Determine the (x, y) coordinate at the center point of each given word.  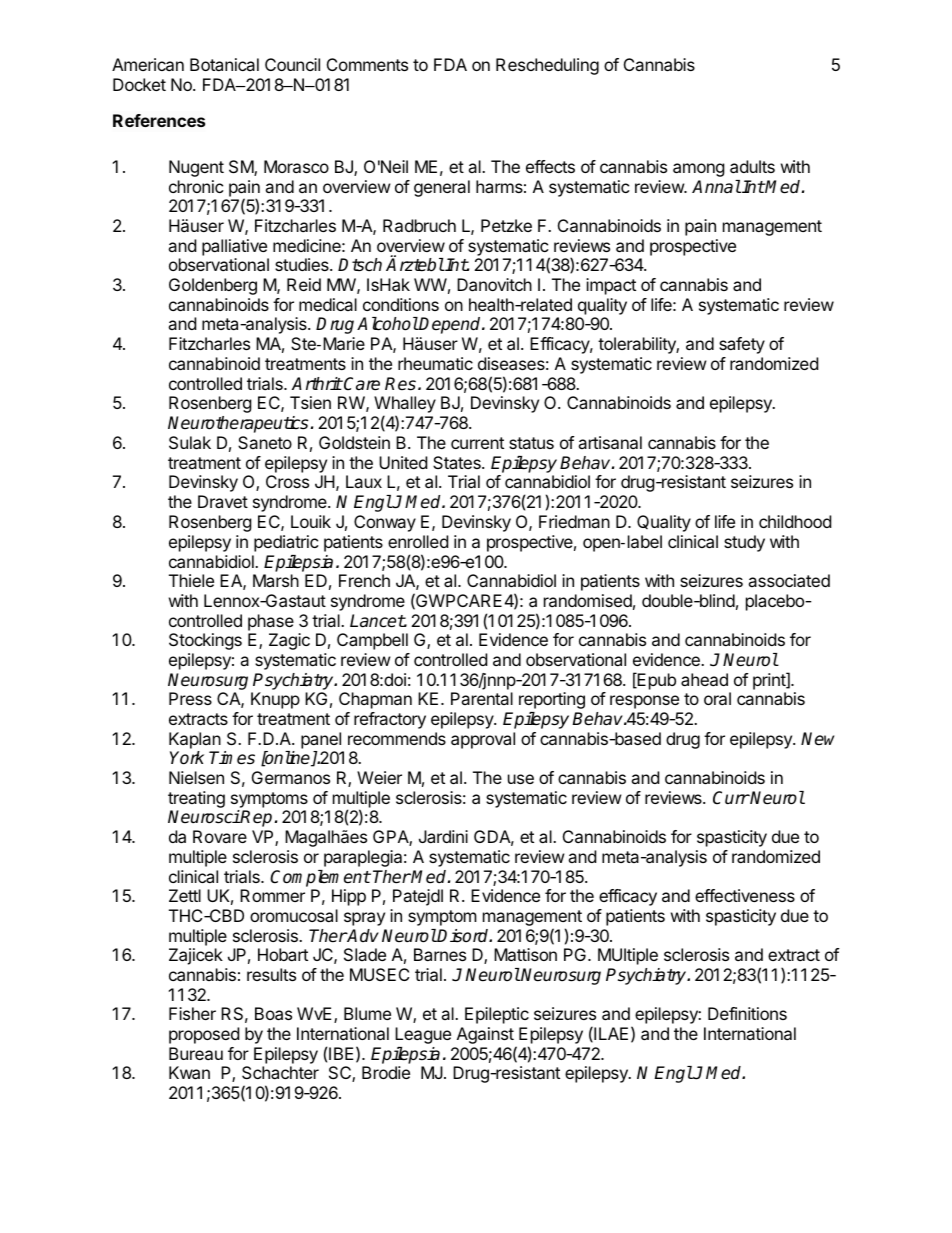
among (699, 170)
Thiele (191, 580)
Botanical (224, 64)
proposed (204, 1035)
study (744, 543)
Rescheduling (547, 66)
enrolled (418, 541)
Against (485, 1035)
